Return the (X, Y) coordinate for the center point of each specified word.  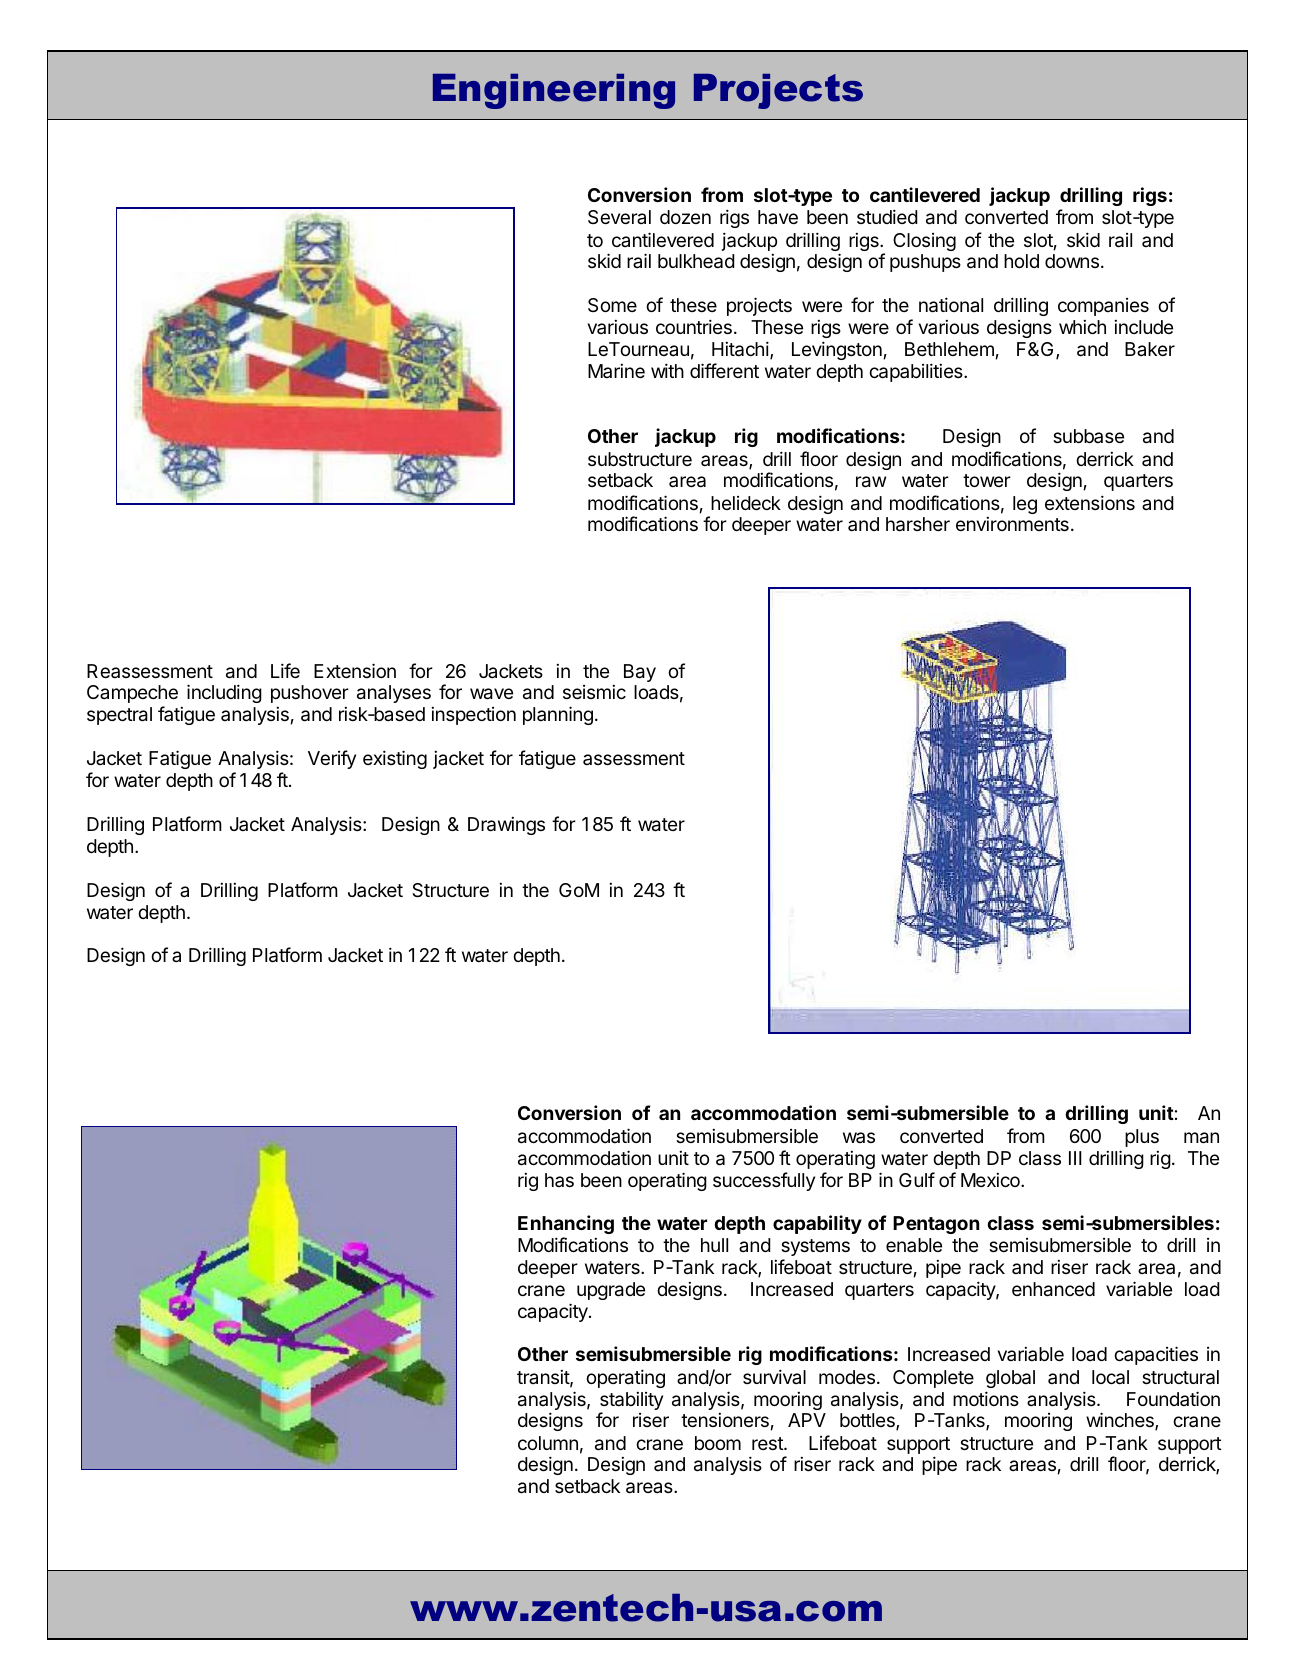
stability (631, 1402)
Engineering (554, 91)
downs (1072, 261)
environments (1012, 524)
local (1110, 1377)
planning (558, 715)
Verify (332, 759)
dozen (685, 217)
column (548, 1443)
